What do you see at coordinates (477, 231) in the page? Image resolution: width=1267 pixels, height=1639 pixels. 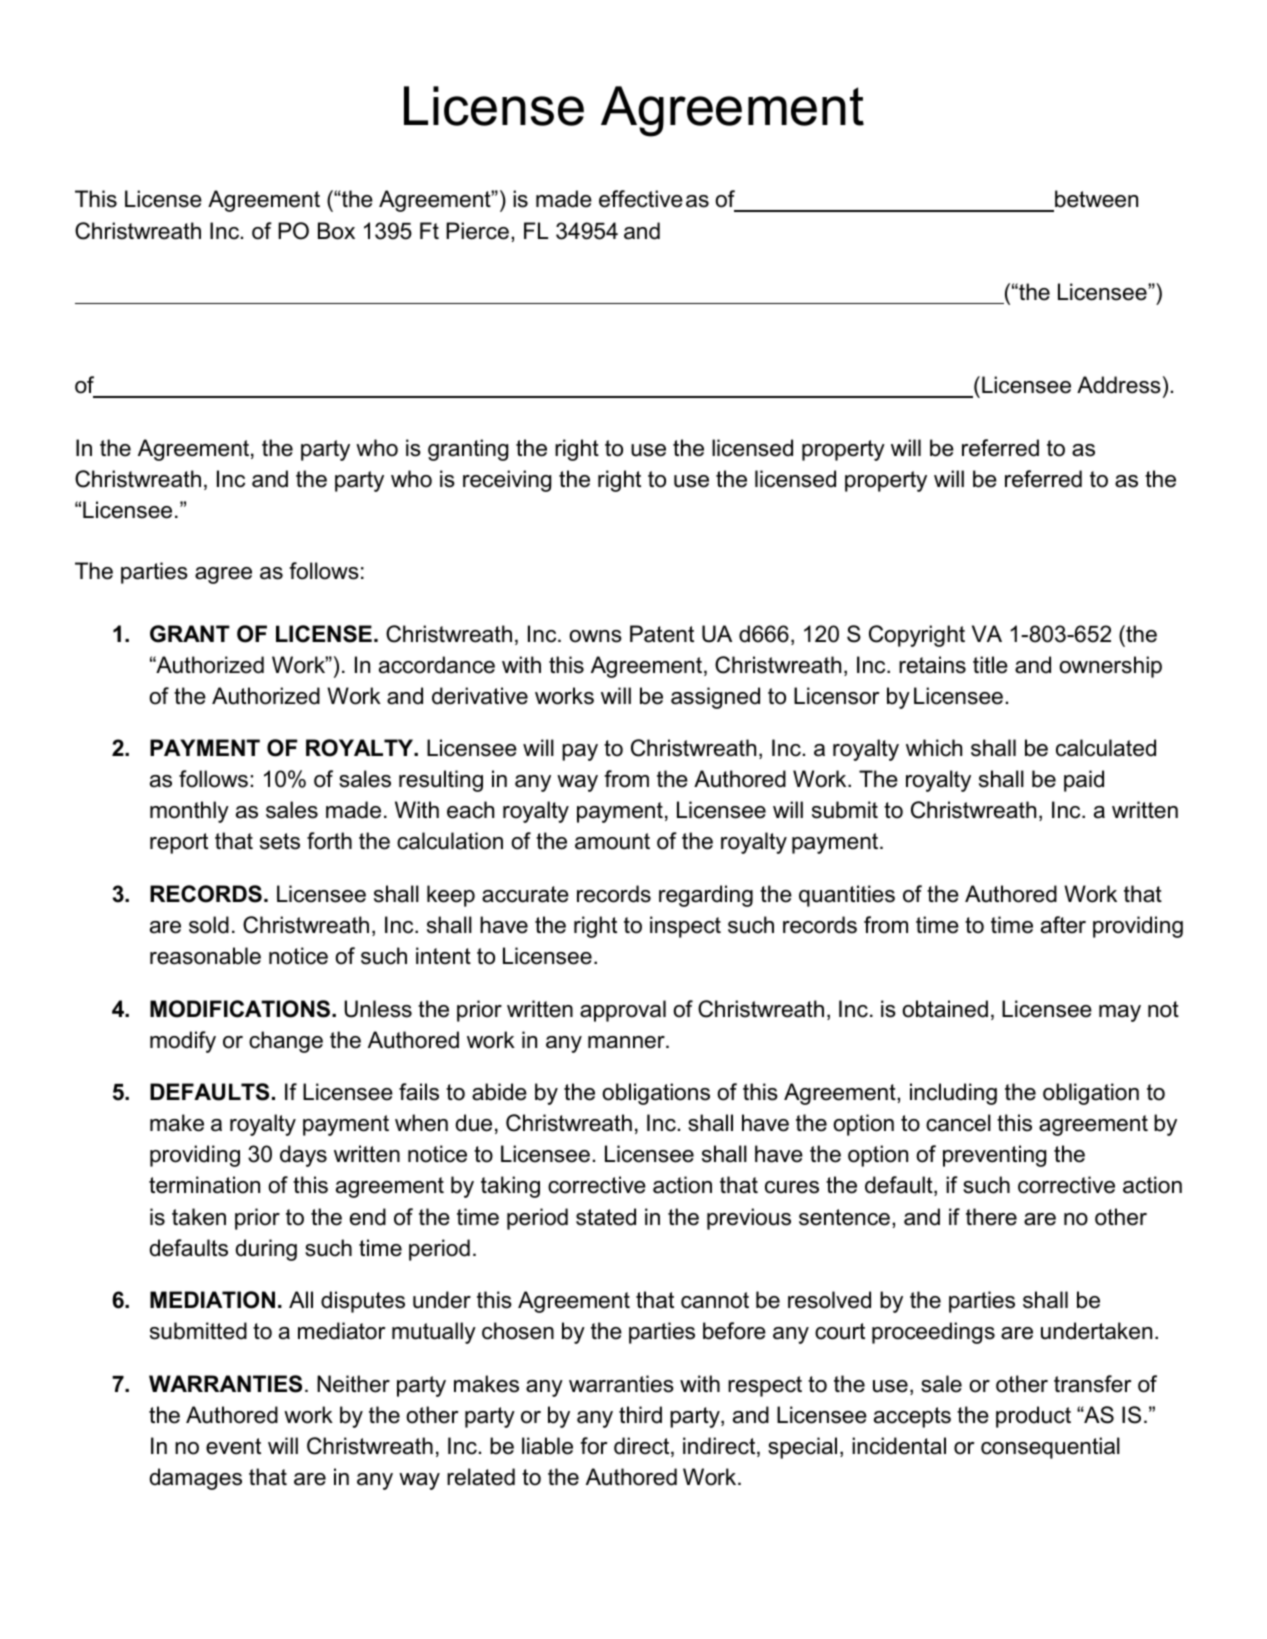 I see `Pierce` at bounding box center [477, 231].
